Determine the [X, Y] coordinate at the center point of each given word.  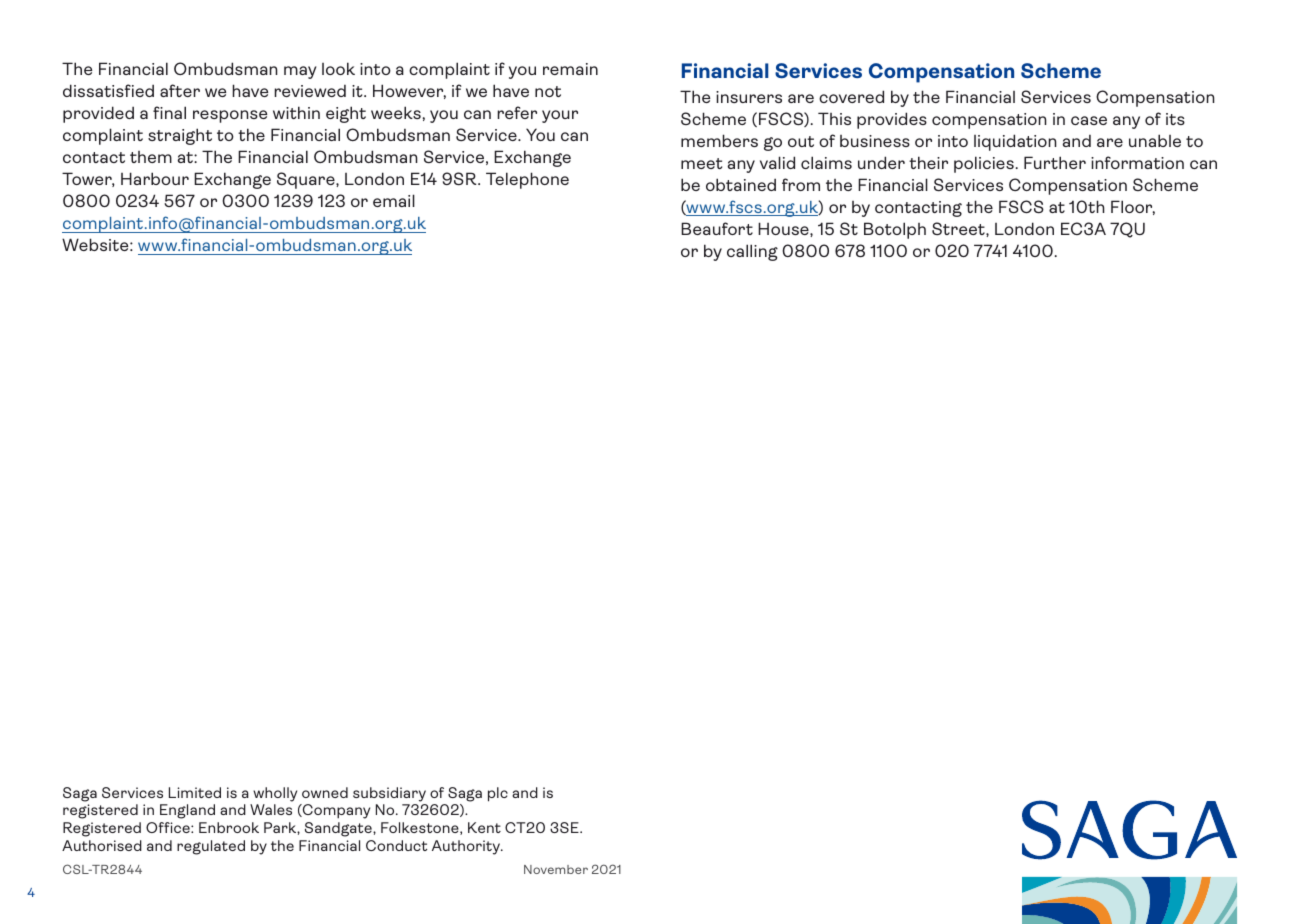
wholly [275, 794]
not [548, 91]
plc [498, 794]
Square [307, 180]
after [180, 90]
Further [1055, 162]
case [1089, 120]
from [801, 184]
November [556, 869]
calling [752, 252]
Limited [195, 792]
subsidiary [389, 794]
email [394, 200]
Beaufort [717, 228]
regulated [211, 847]
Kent [484, 827]
